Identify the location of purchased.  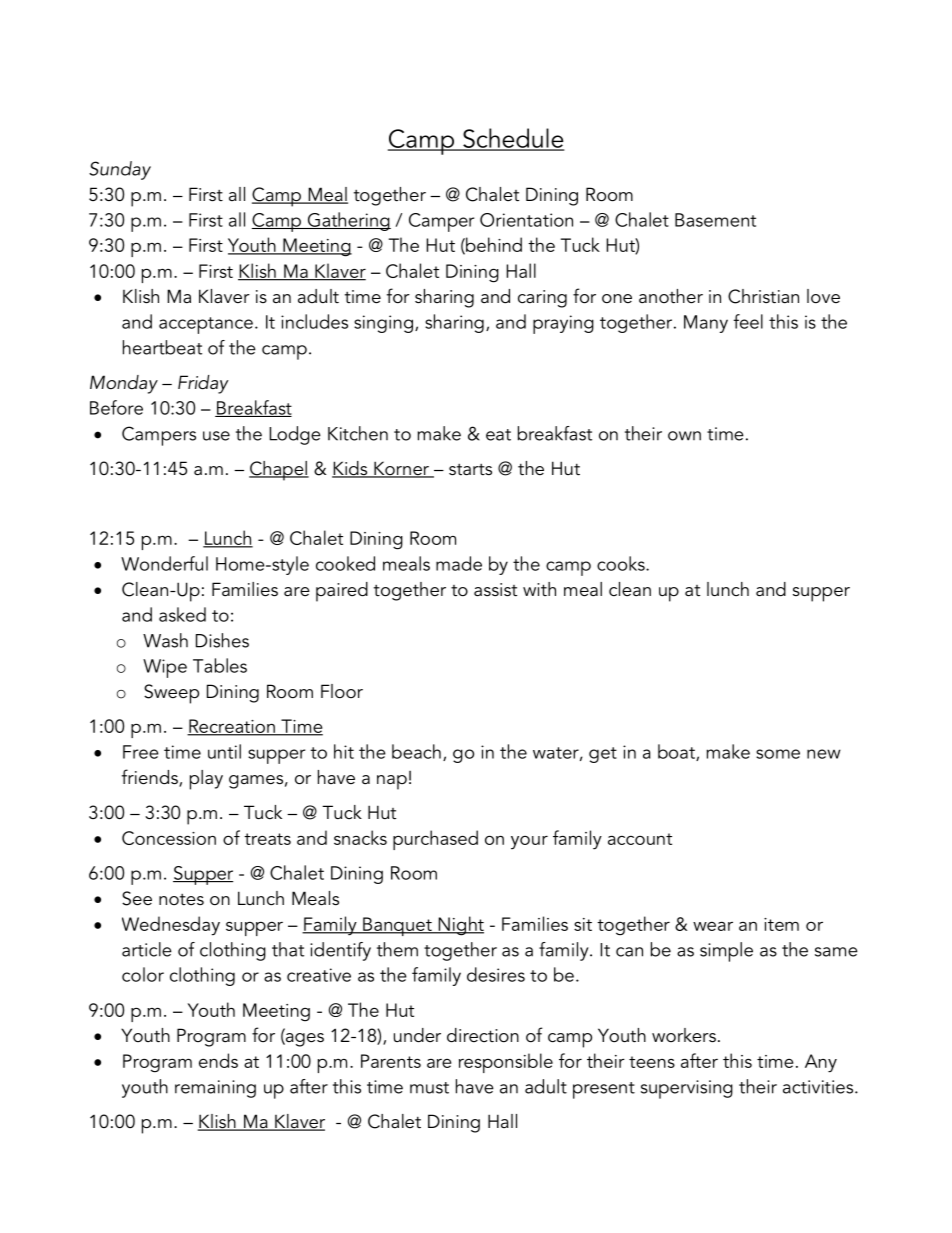
(435, 840).
